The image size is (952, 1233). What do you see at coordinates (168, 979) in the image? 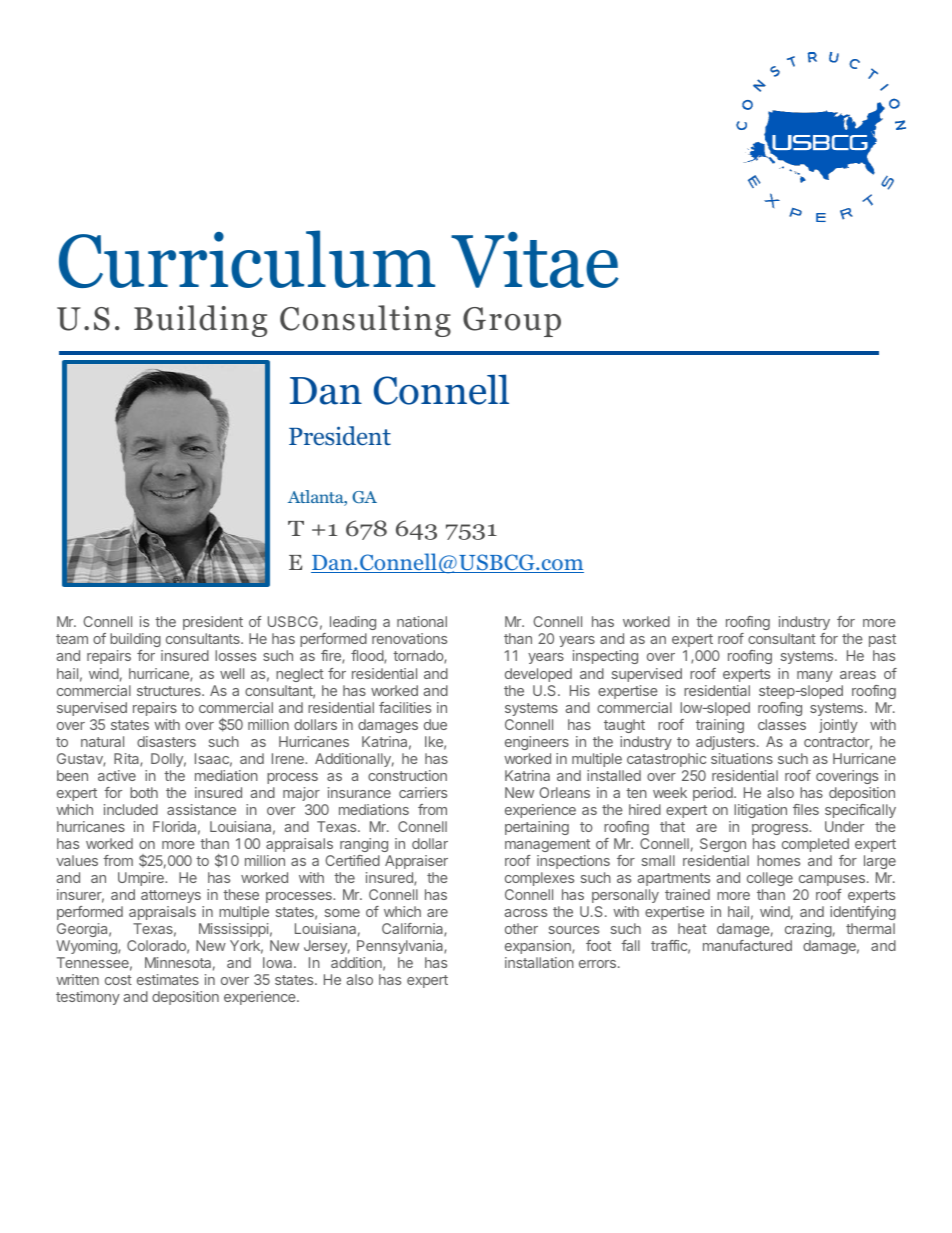
I see `estimates` at bounding box center [168, 979].
